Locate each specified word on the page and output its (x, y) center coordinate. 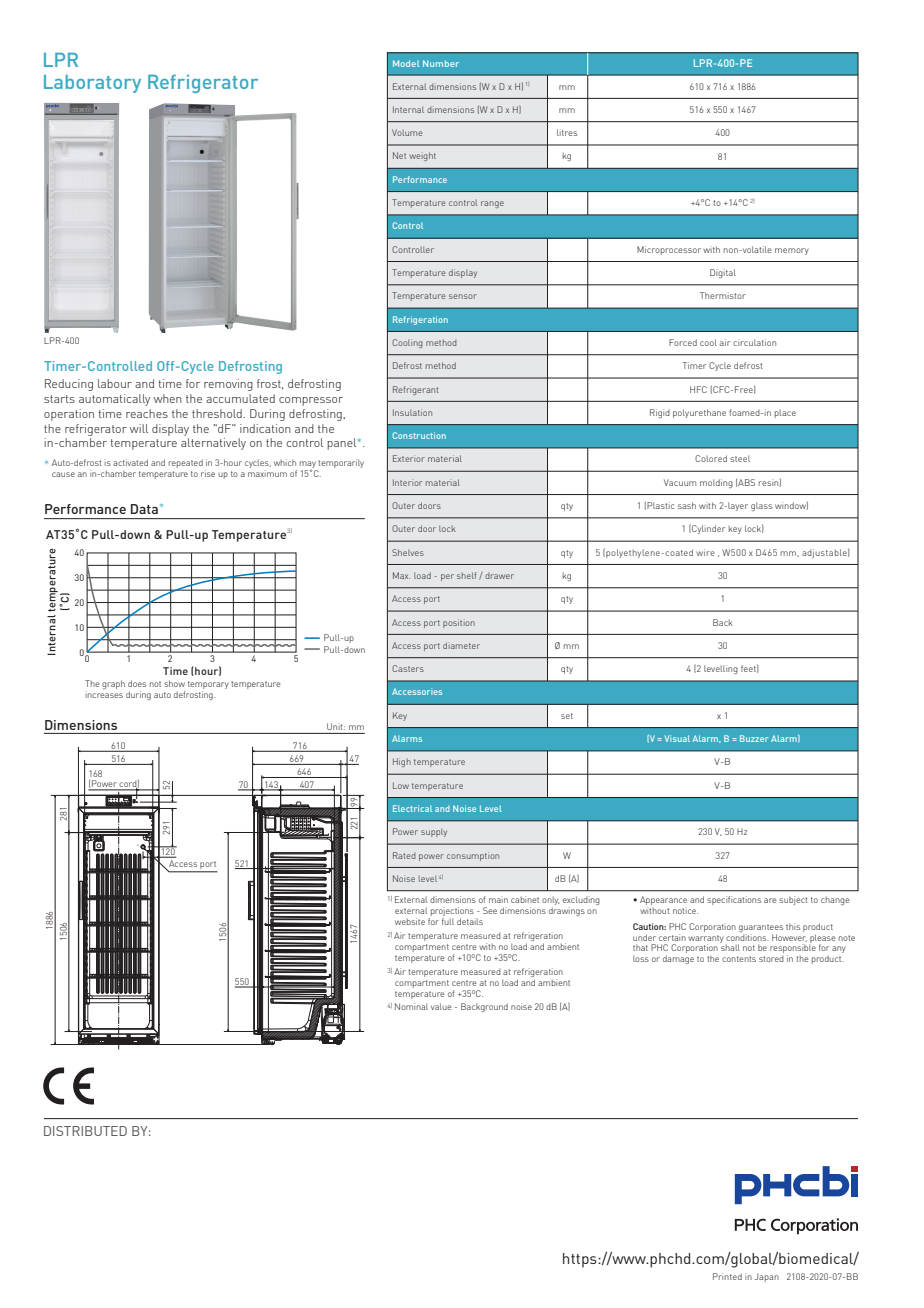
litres (567, 132)
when (168, 398)
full (448, 921)
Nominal (411, 1006)
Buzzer (754, 738)
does (137, 683)
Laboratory (92, 84)
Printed (727, 1276)
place (785, 413)
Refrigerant (416, 390)
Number (441, 63)
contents (739, 959)
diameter (461, 645)
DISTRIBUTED (85, 1131)
